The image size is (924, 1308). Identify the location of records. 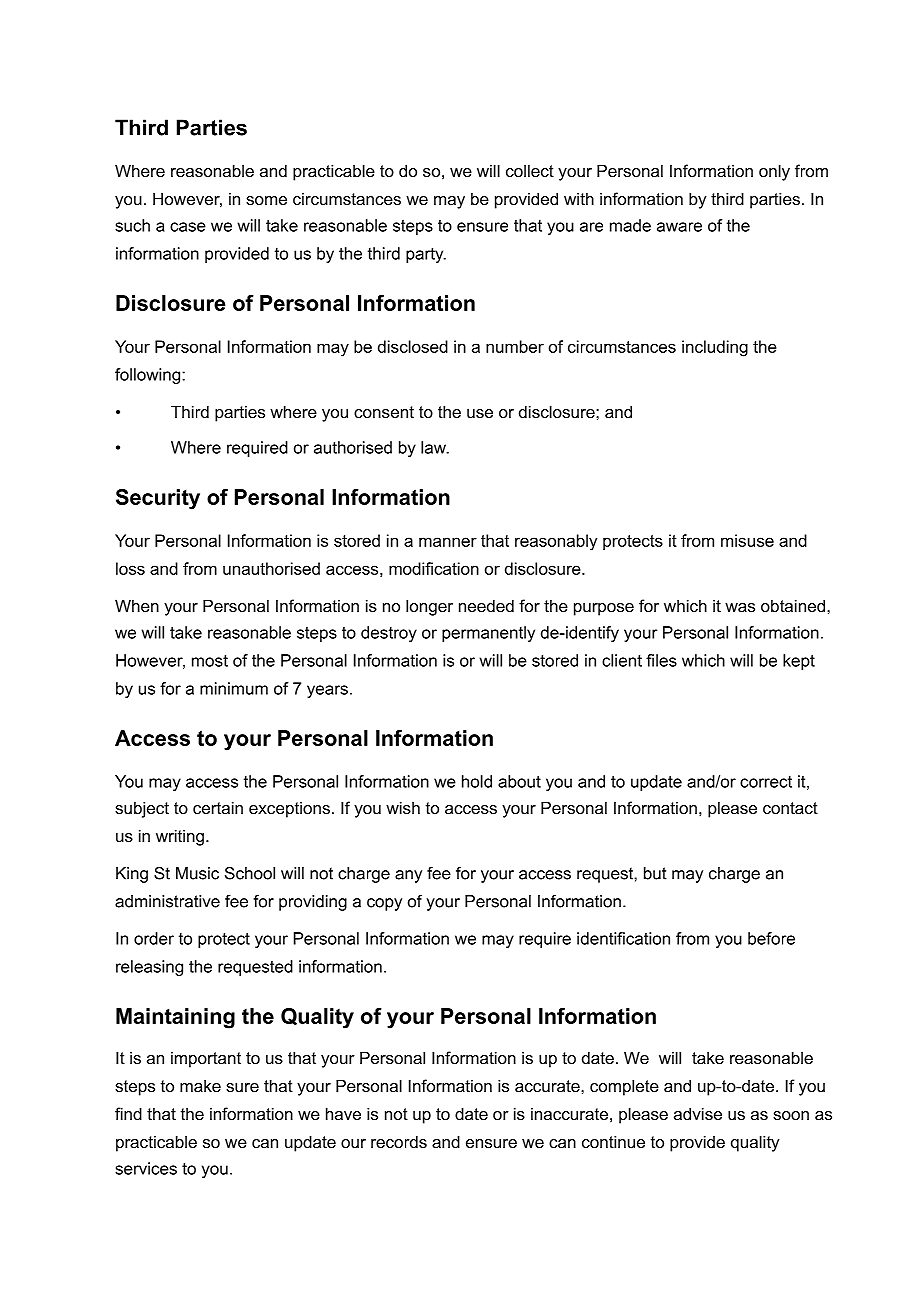
(399, 1141).
